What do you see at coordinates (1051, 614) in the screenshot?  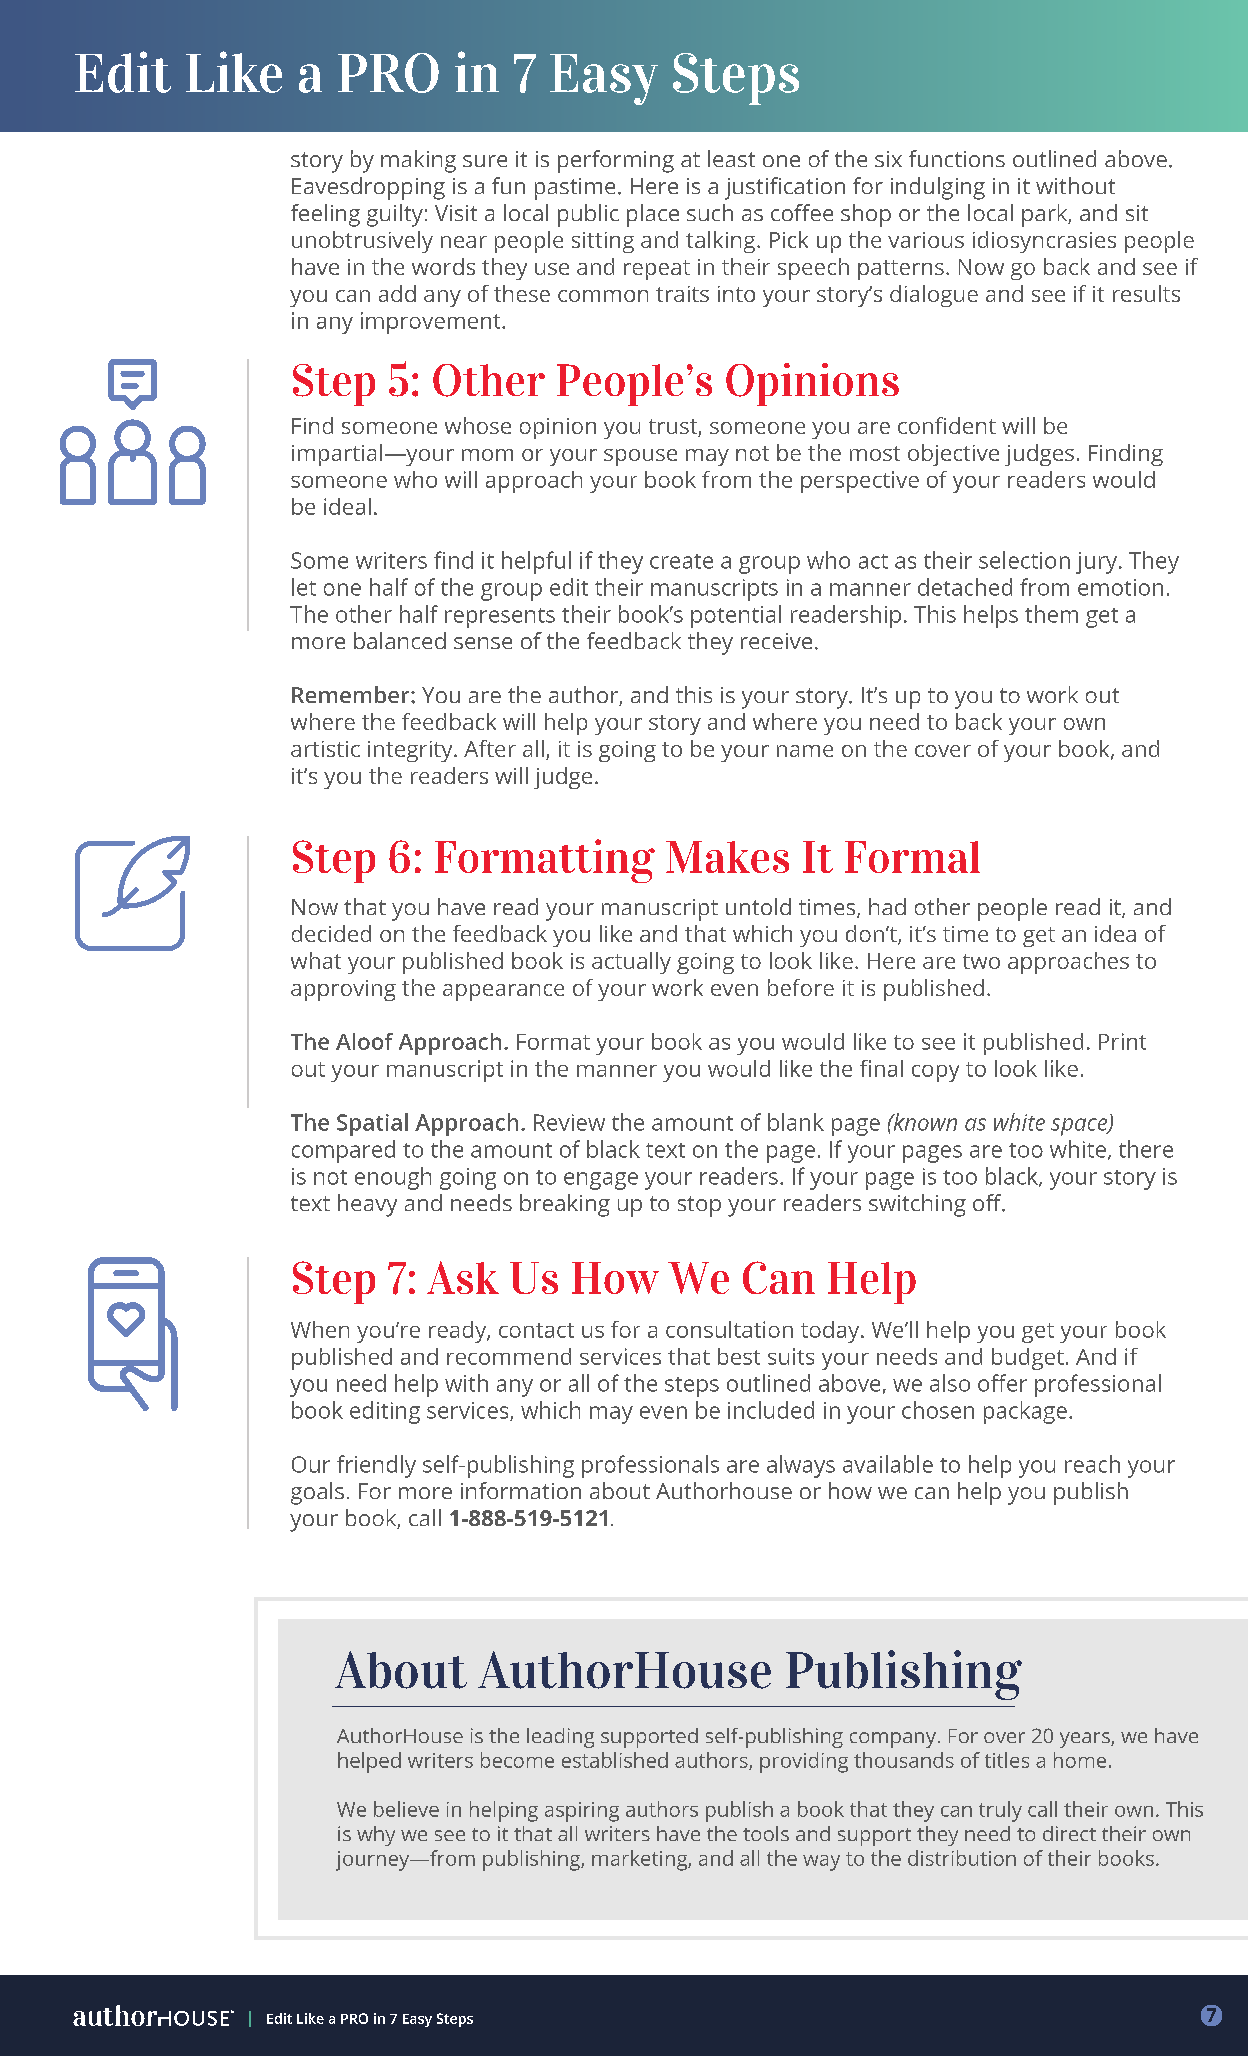 I see `them` at bounding box center [1051, 614].
